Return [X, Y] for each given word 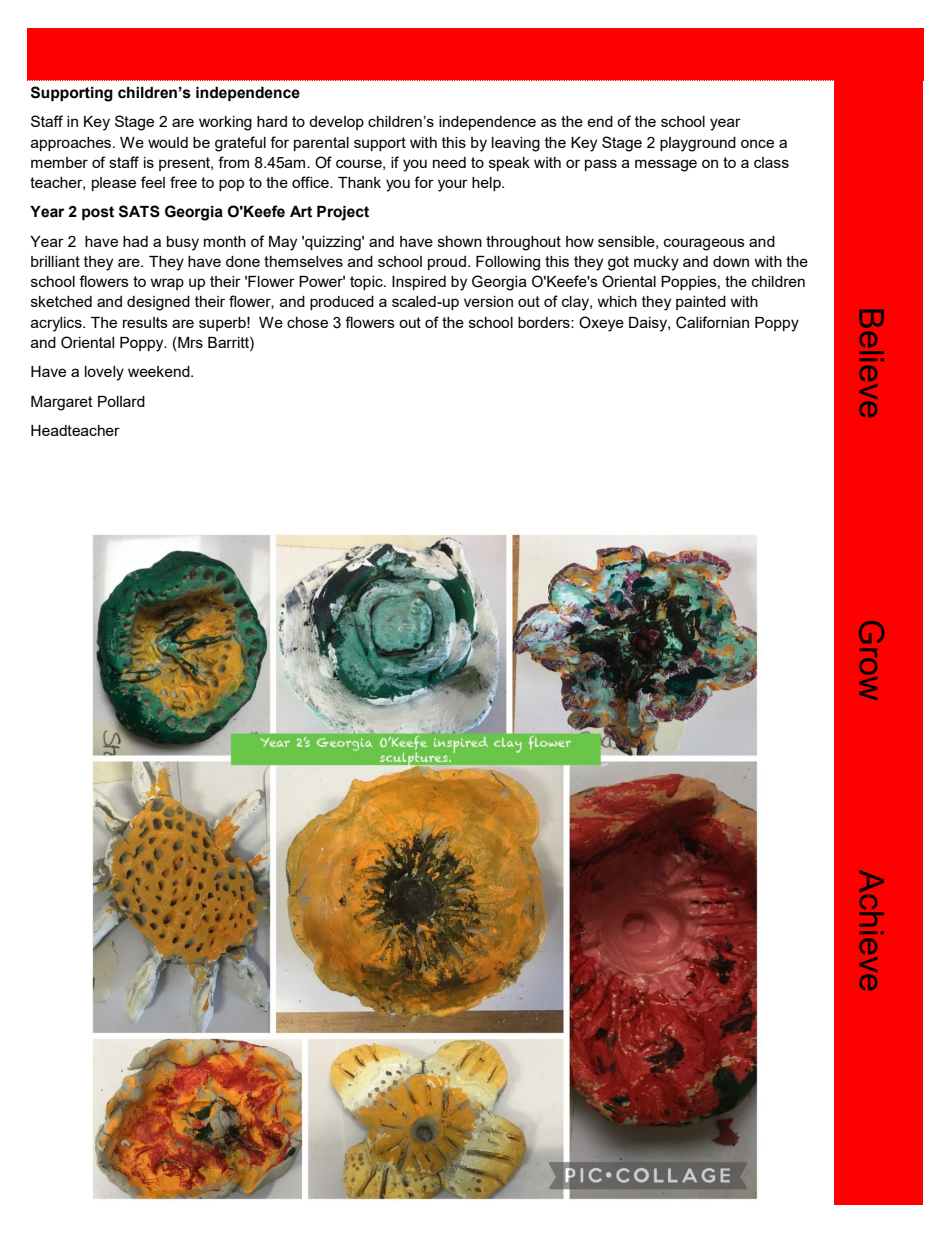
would [168, 142]
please [114, 184]
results [145, 322]
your [453, 185]
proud [447, 263]
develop [336, 123]
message [666, 165]
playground [698, 144]
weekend [160, 371]
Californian [712, 322]
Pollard [121, 401]
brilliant [55, 261]
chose [307, 322]
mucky [656, 263]
